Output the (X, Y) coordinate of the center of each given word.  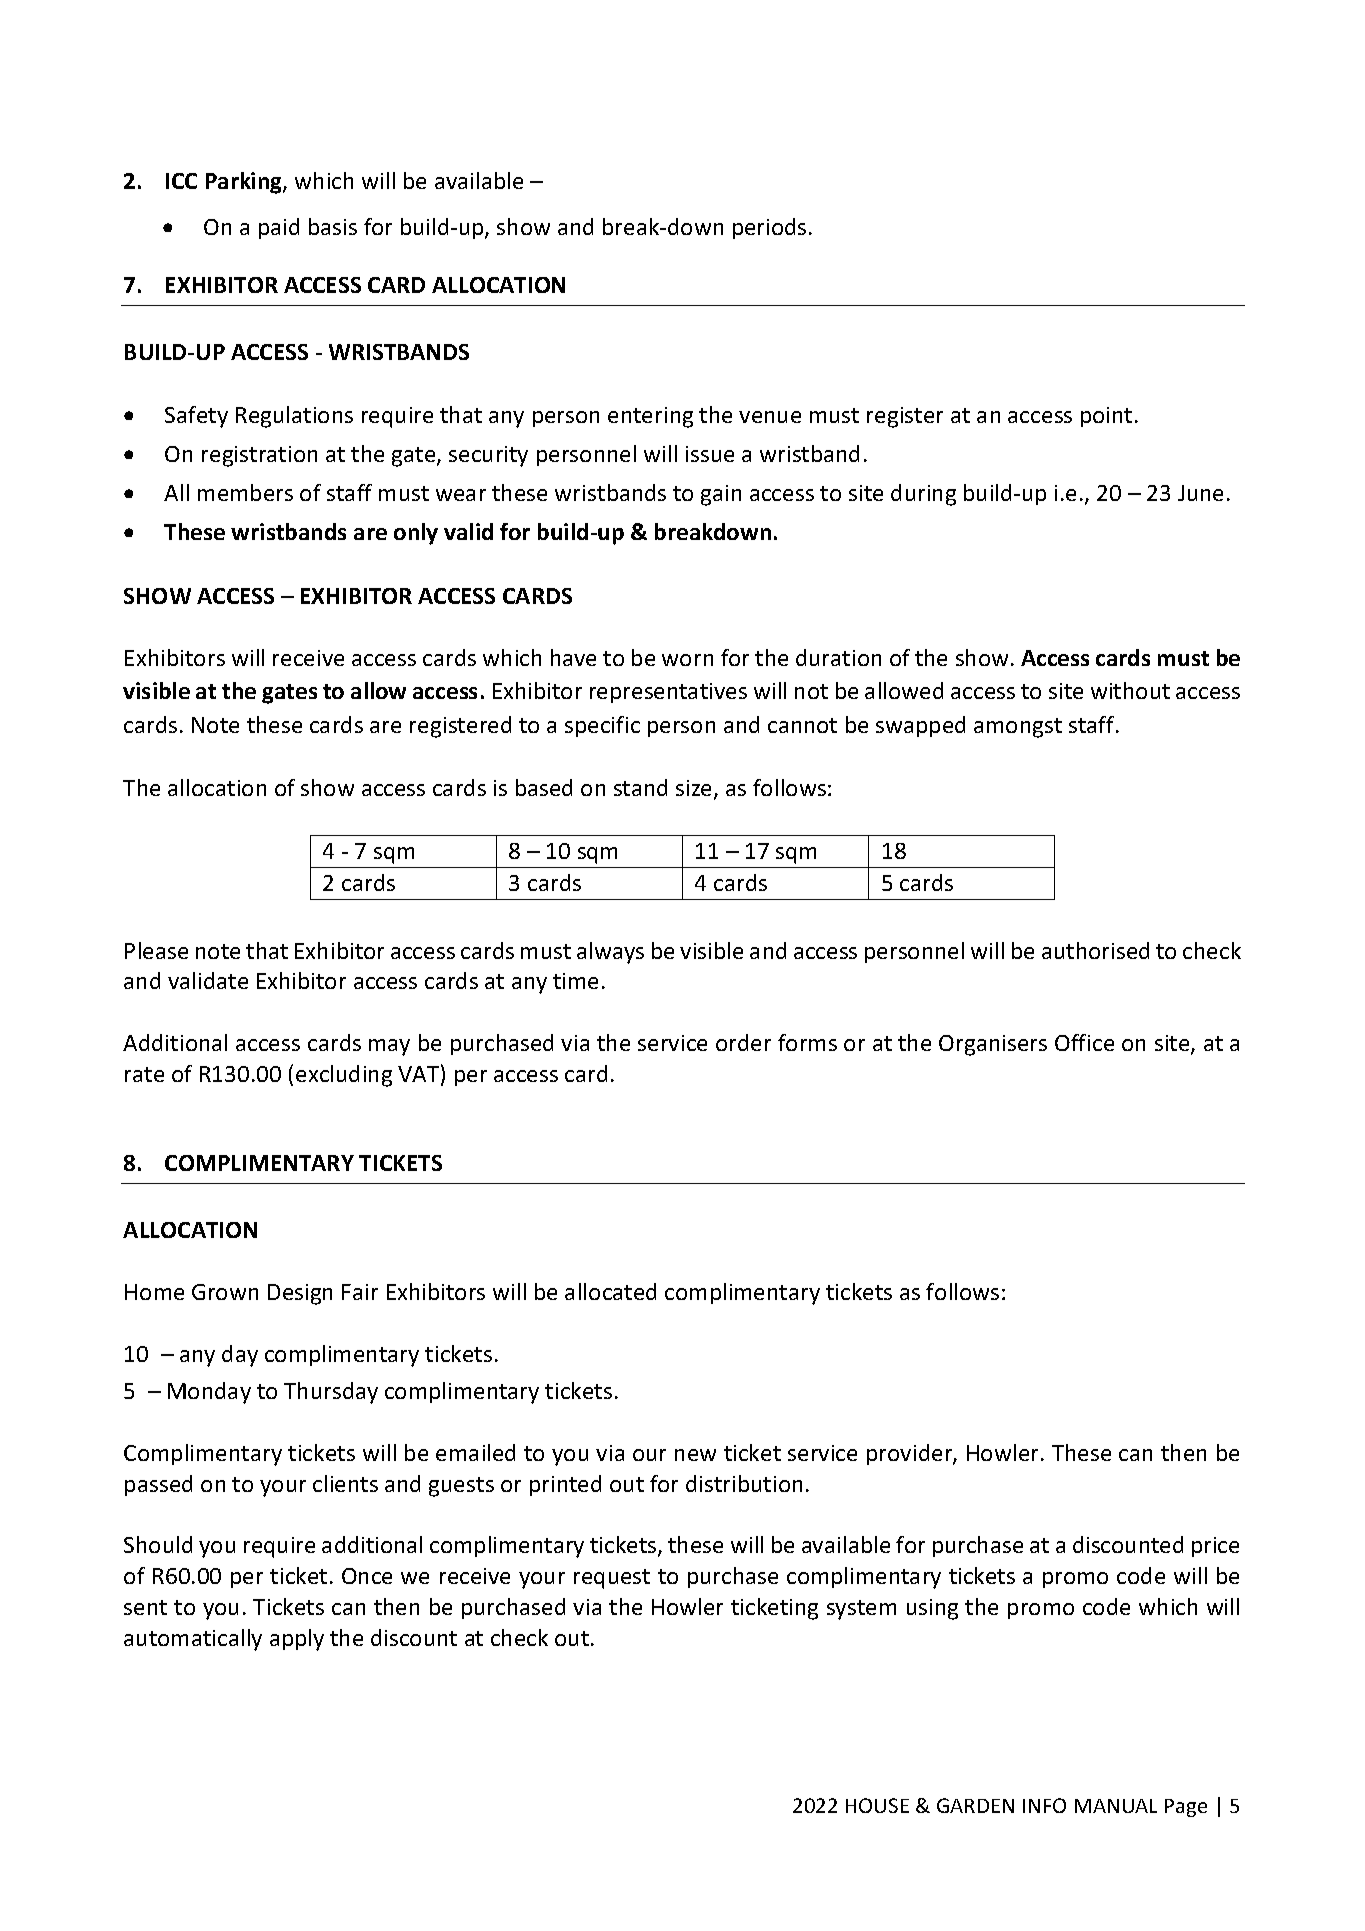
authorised (1095, 950)
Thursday (331, 1393)
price (1215, 1547)
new (695, 1455)
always (610, 953)
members (245, 492)
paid (279, 228)
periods (769, 228)
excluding (344, 1076)
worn (687, 660)
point (1106, 417)
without (1130, 690)
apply (297, 1640)
